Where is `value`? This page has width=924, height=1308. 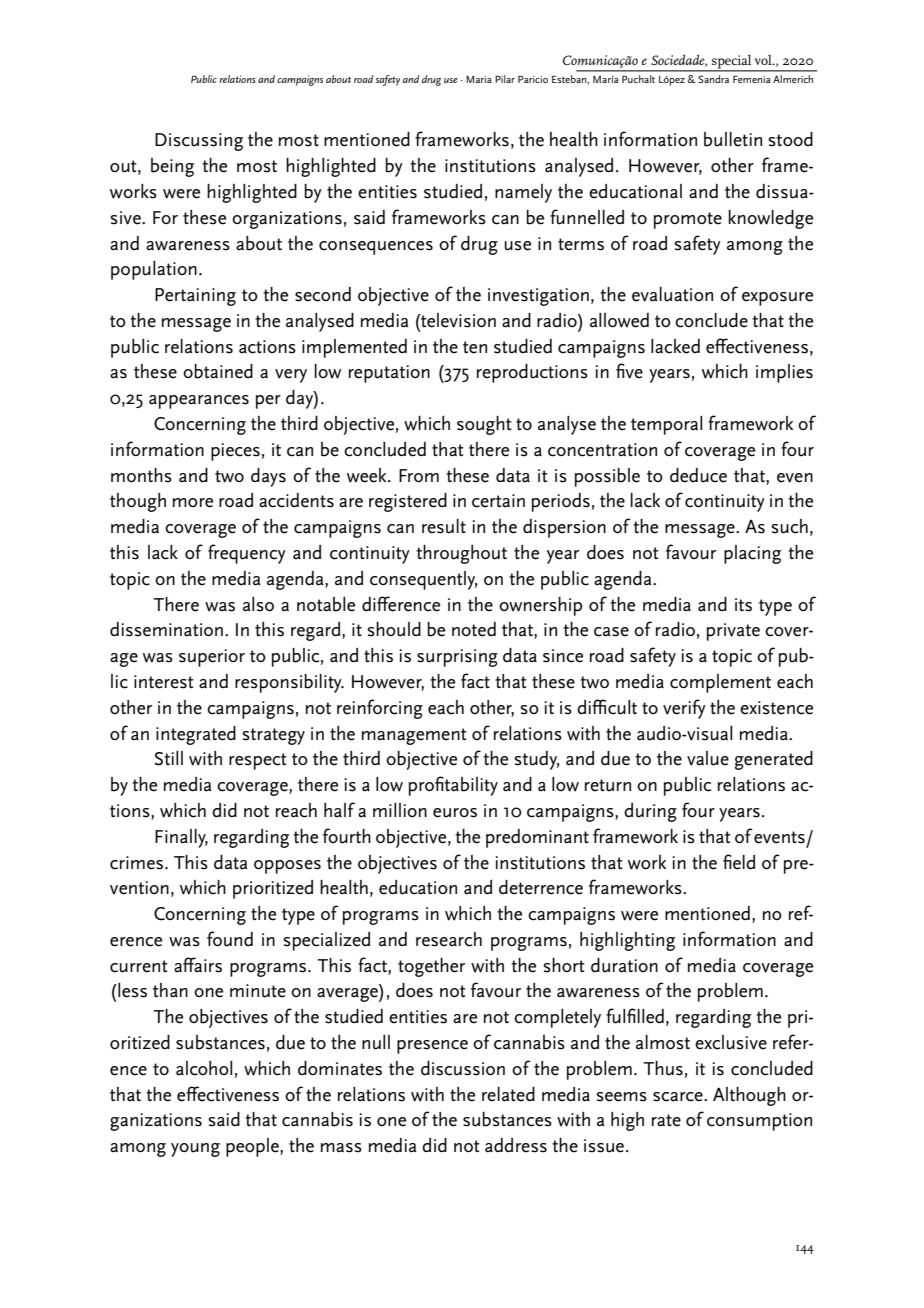
value is located at coordinates (708, 758).
